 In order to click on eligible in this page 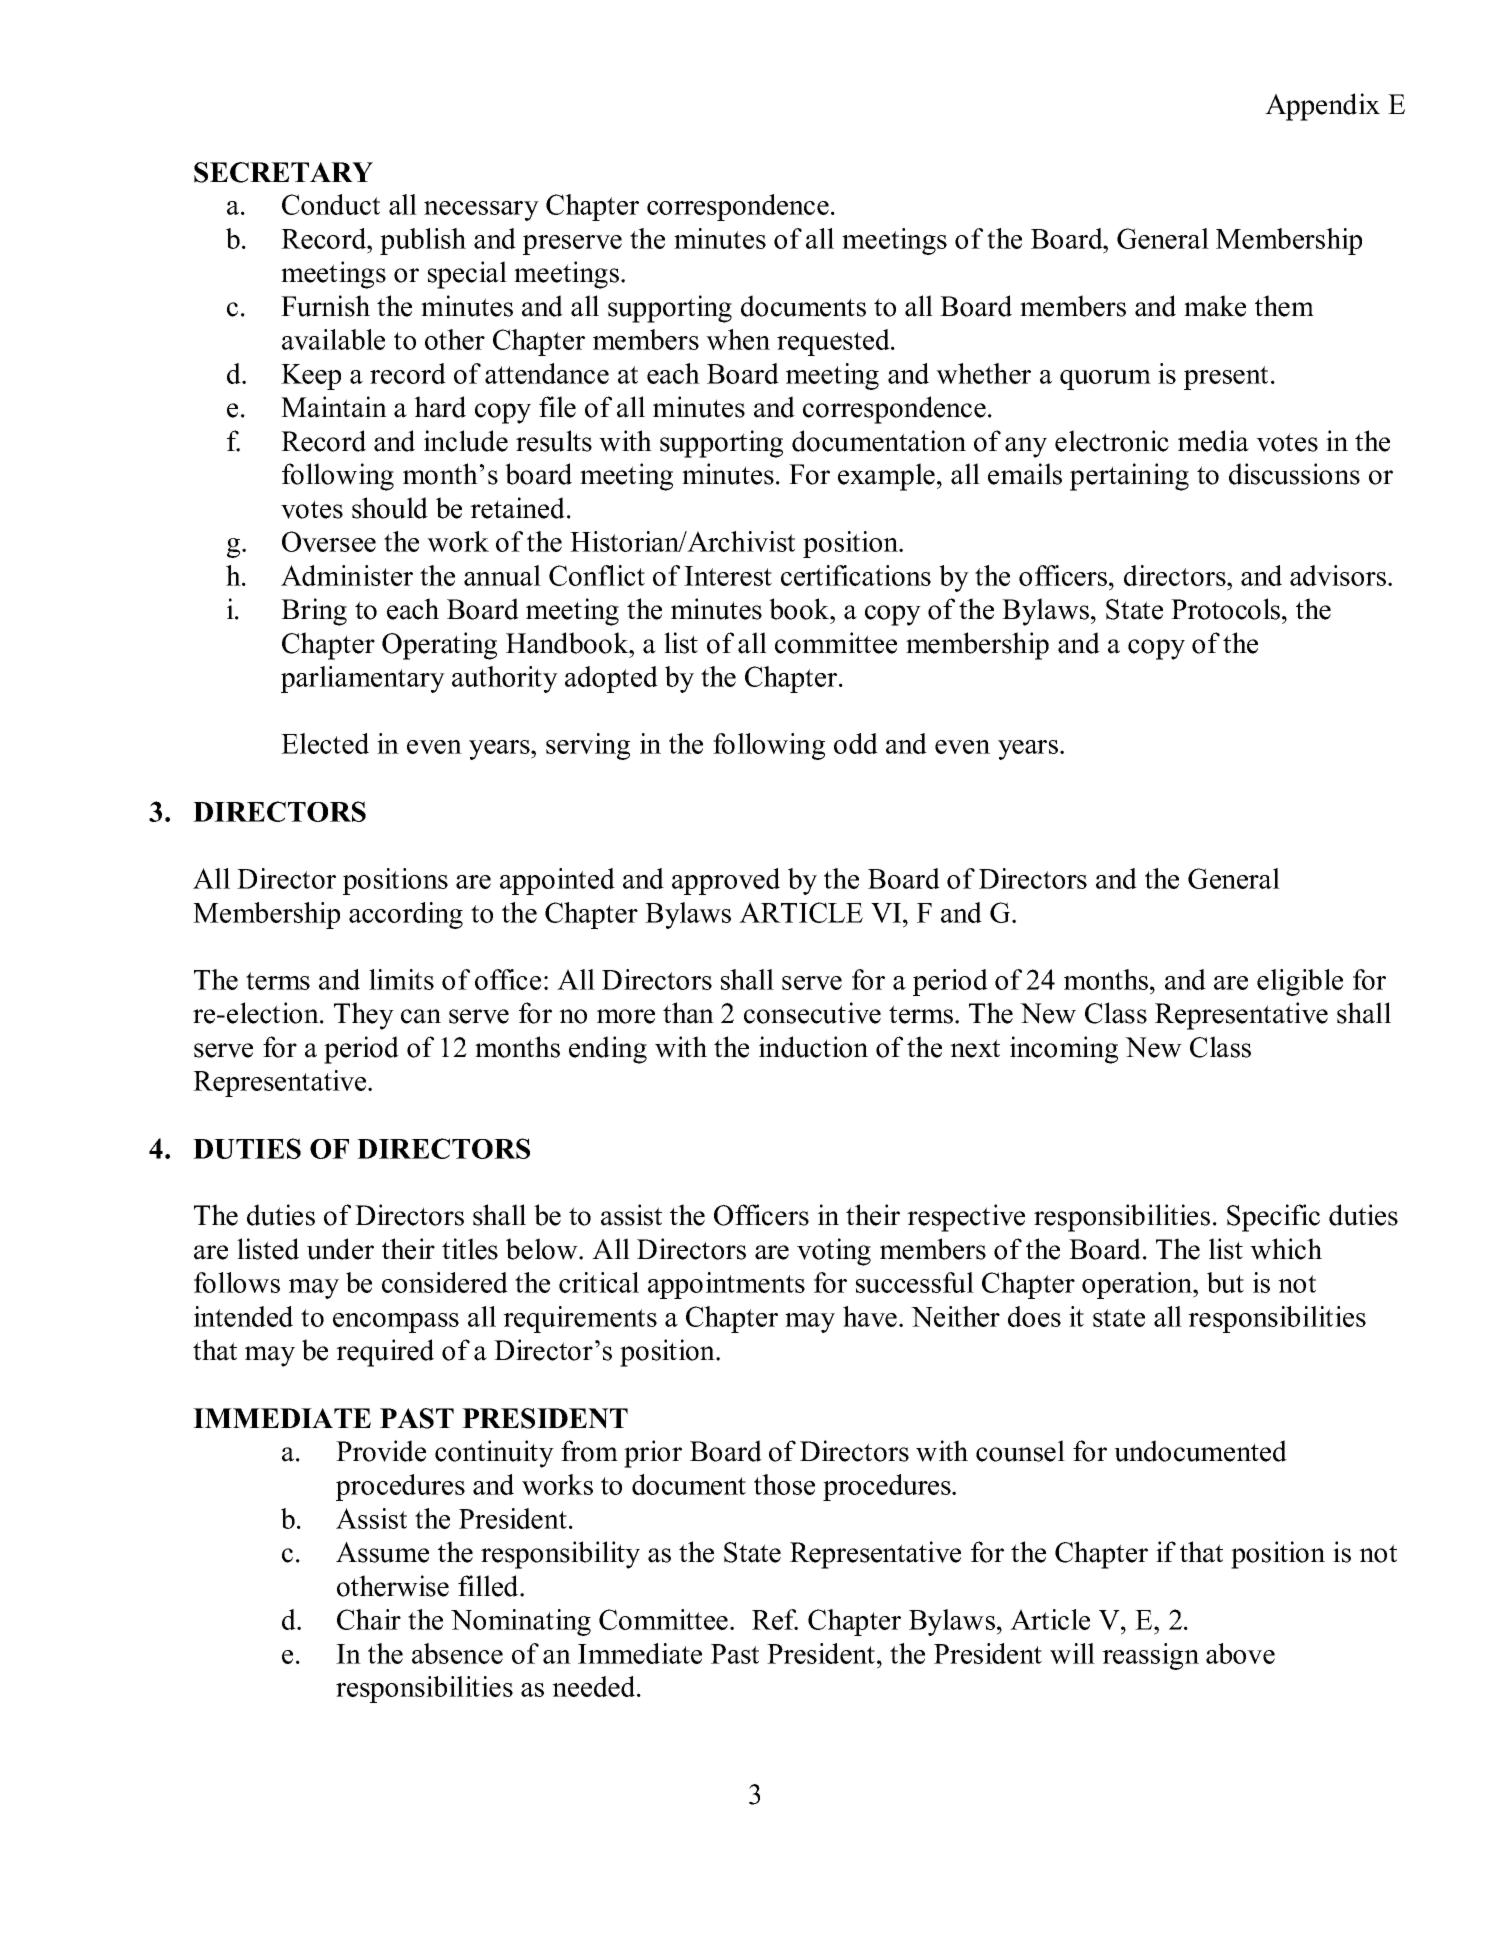, I will do `click(1300, 982)`.
